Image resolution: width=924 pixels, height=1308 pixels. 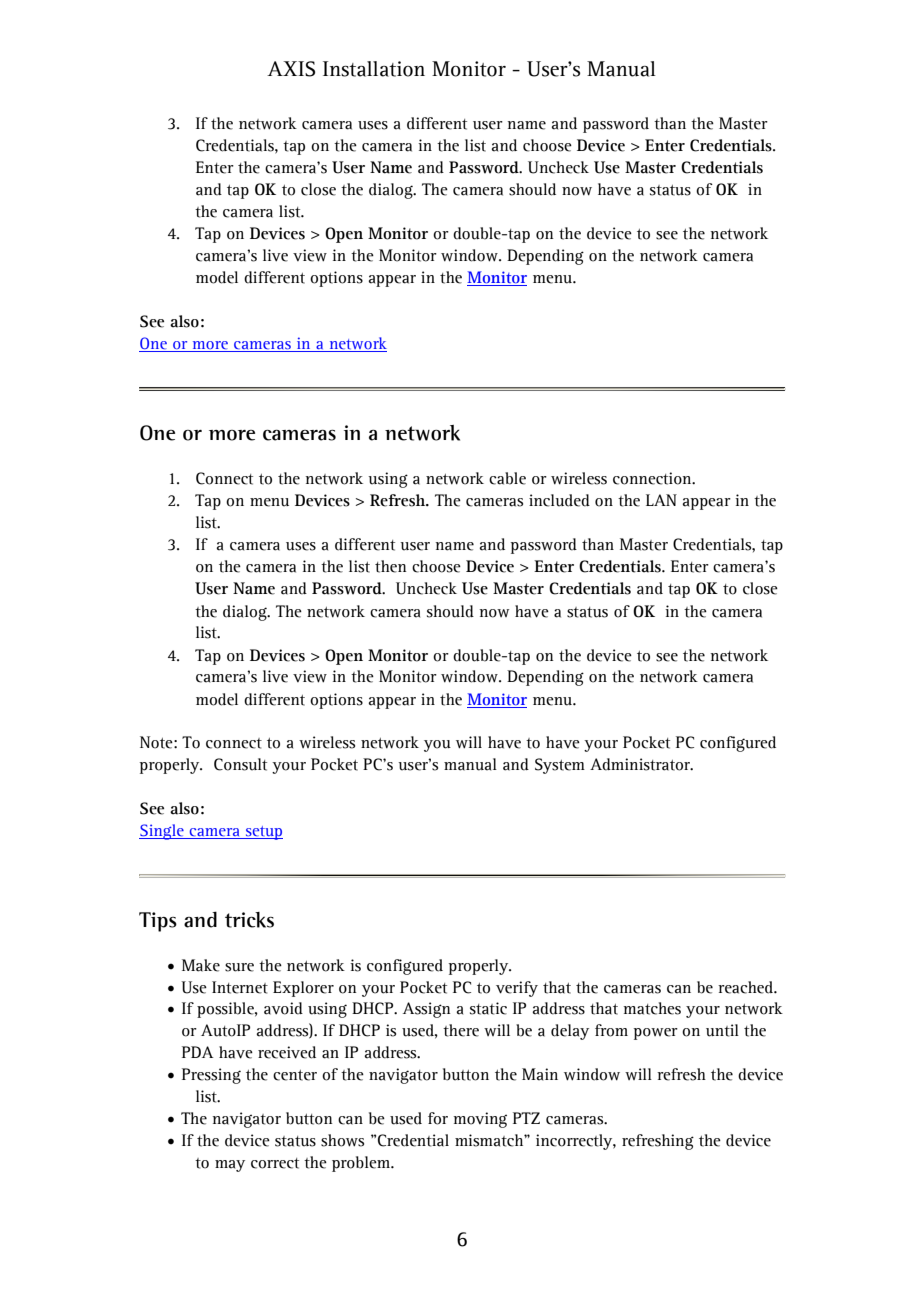 What do you see at coordinates (291, 69) in the image?
I see `AXIS` at bounding box center [291, 69].
